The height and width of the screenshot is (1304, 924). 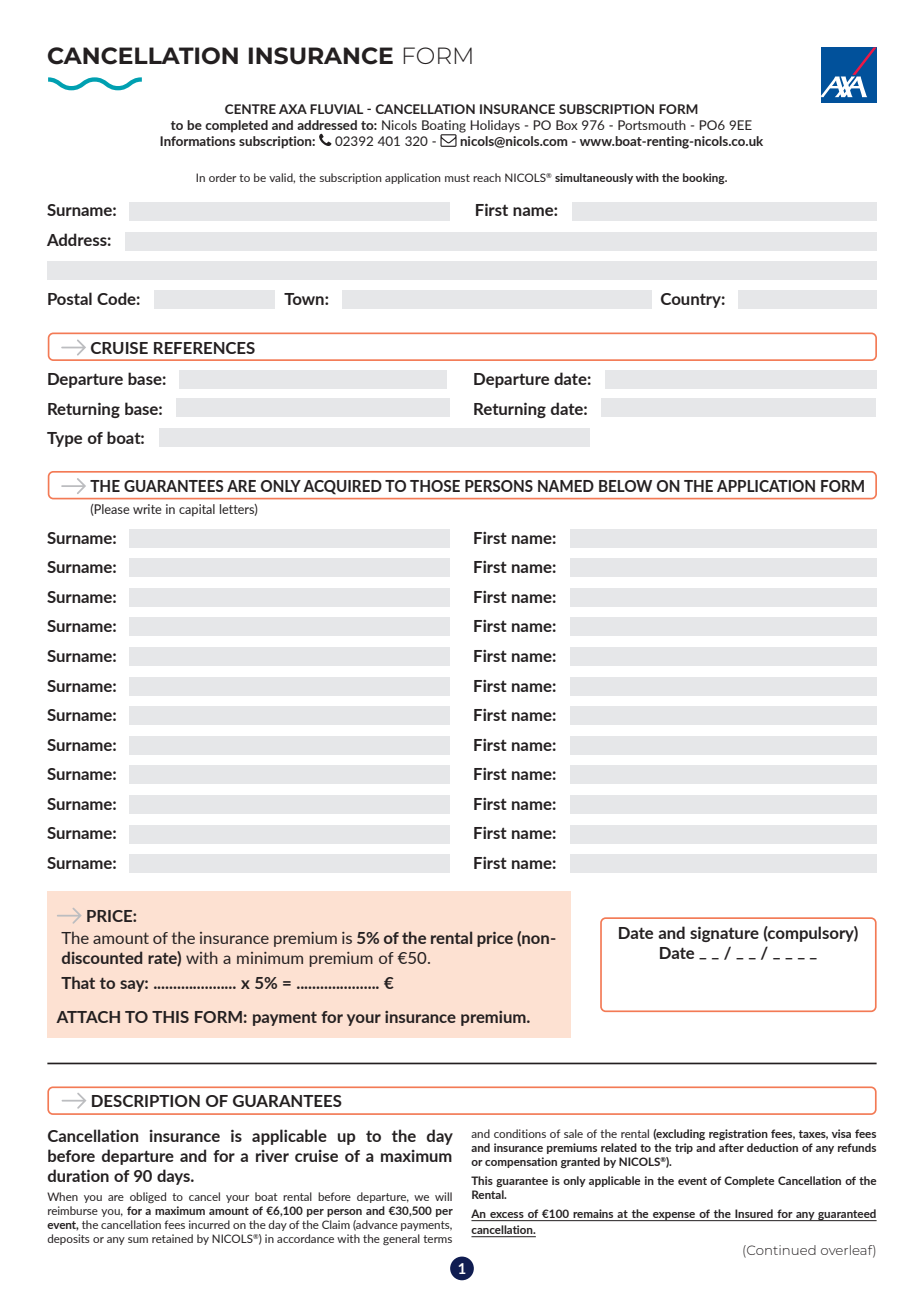 What do you see at coordinates (78, 982) in the screenshot?
I see `That` at bounding box center [78, 982].
